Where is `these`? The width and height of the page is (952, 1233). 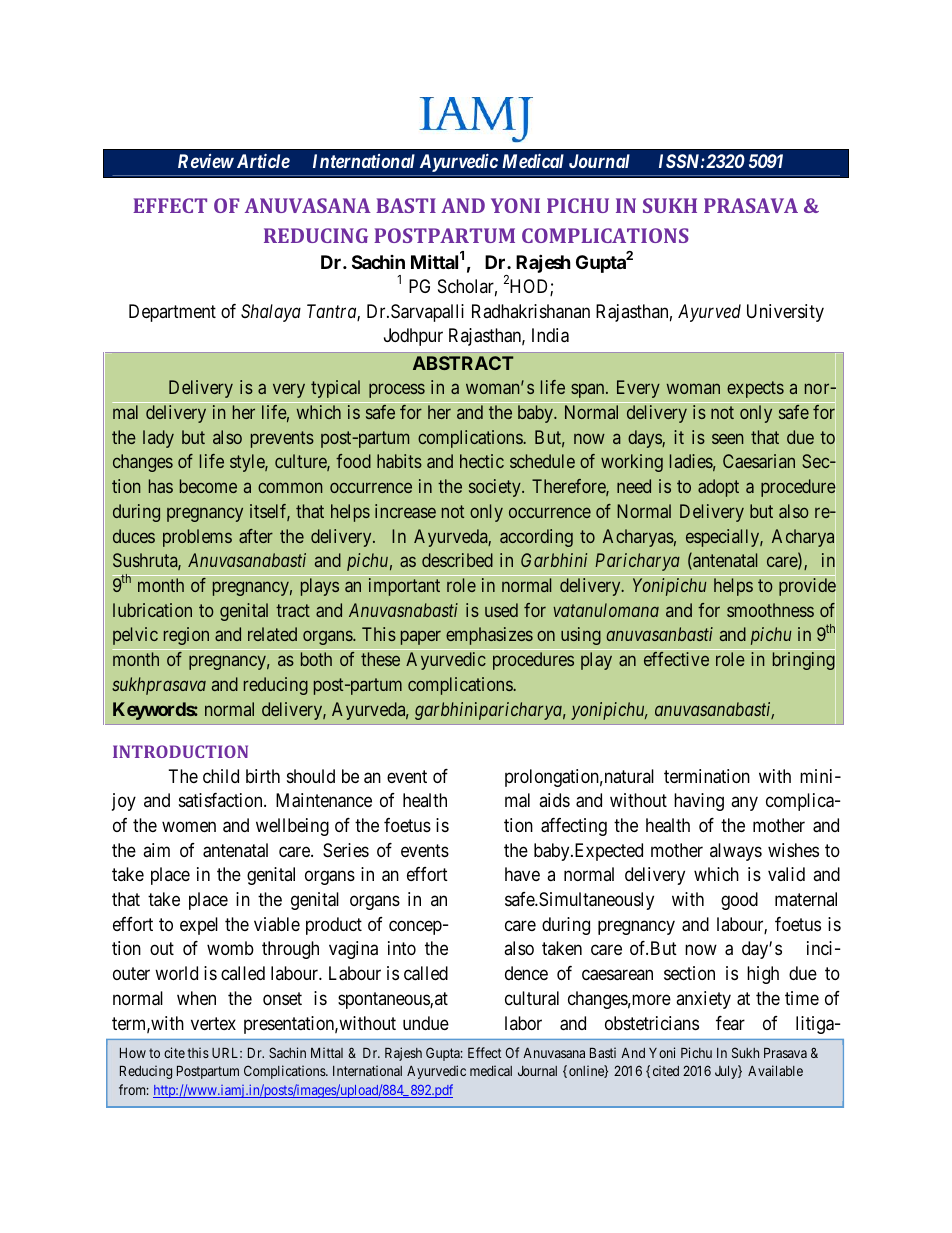
these is located at coordinates (380, 659).
